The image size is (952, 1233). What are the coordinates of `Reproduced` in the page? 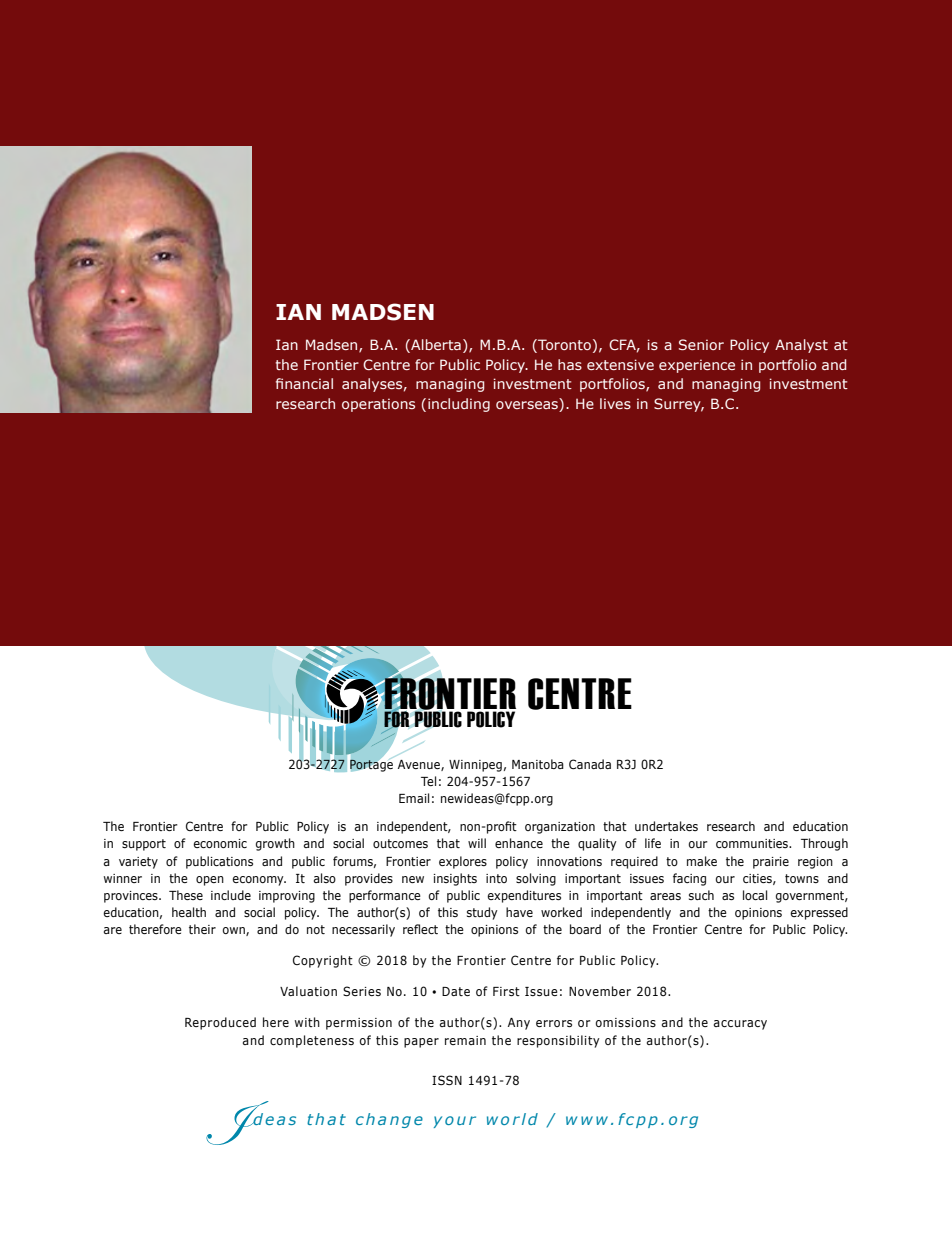 It's located at (220, 1023).
